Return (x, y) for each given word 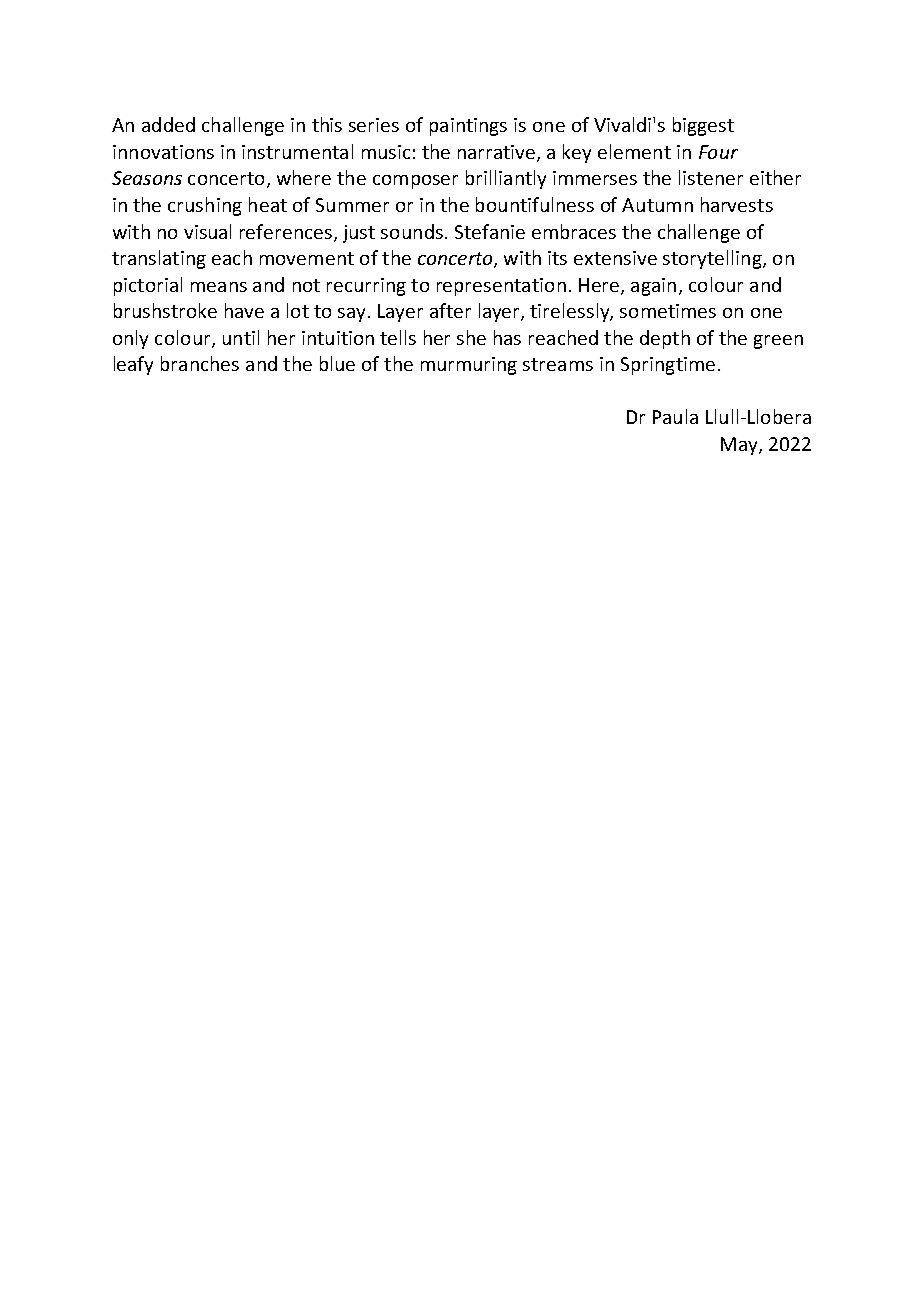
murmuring (469, 366)
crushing (205, 206)
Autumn (657, 205)
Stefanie (490, 231)
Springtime (668, 366)
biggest (703, 126)
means (219, 287)
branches (200, 363)
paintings (468, 127)
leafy (133, 365)
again (653, 287)
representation (501, 287)
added (168, 124)
